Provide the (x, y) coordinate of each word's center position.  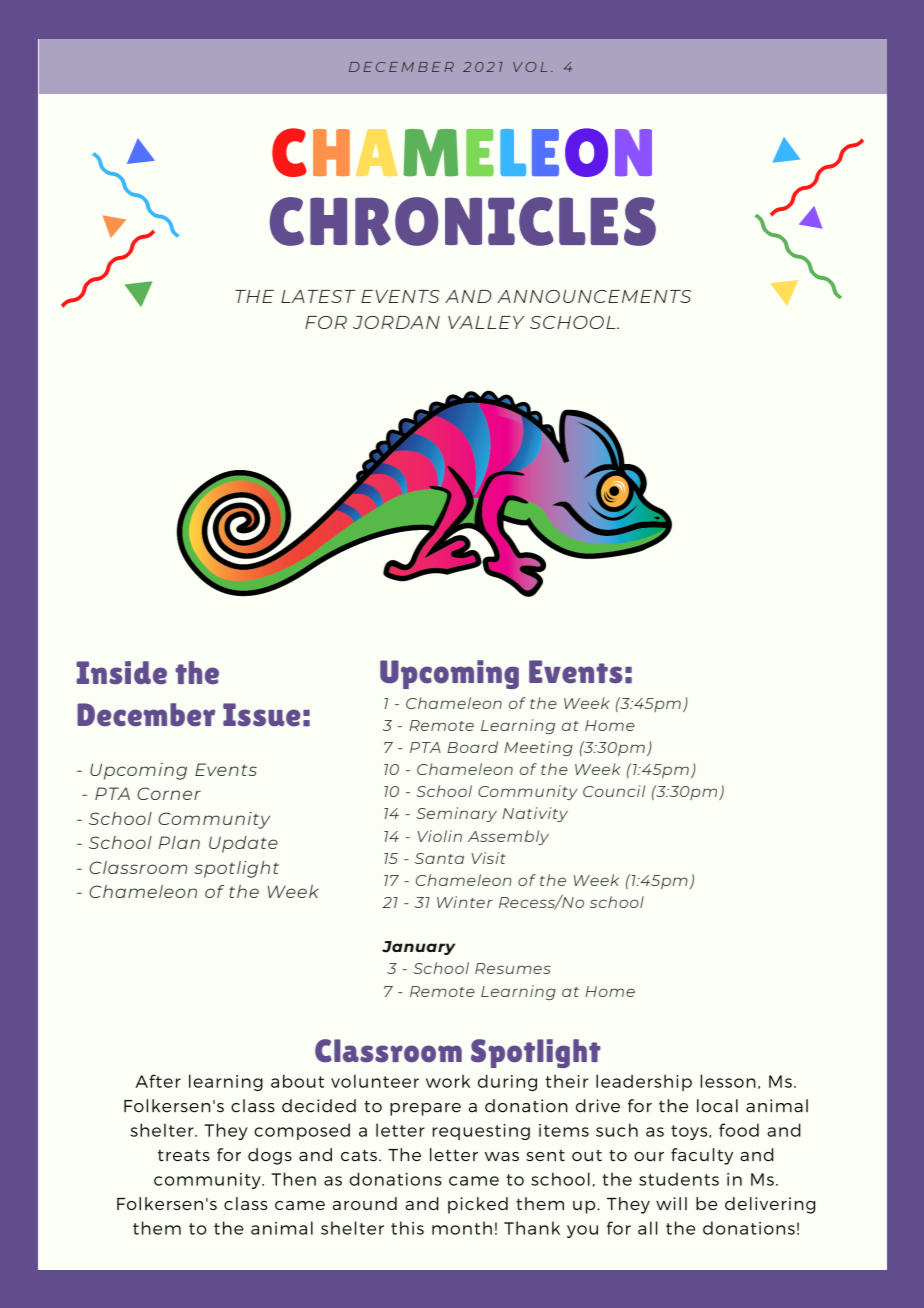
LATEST (318, 296)
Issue (262, 715)
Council (614, 791)
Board (472, 747)
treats (184, 1155)
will (671, 1203)
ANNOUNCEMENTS (594, 296)
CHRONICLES (463, 221)
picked (478, 1205)
